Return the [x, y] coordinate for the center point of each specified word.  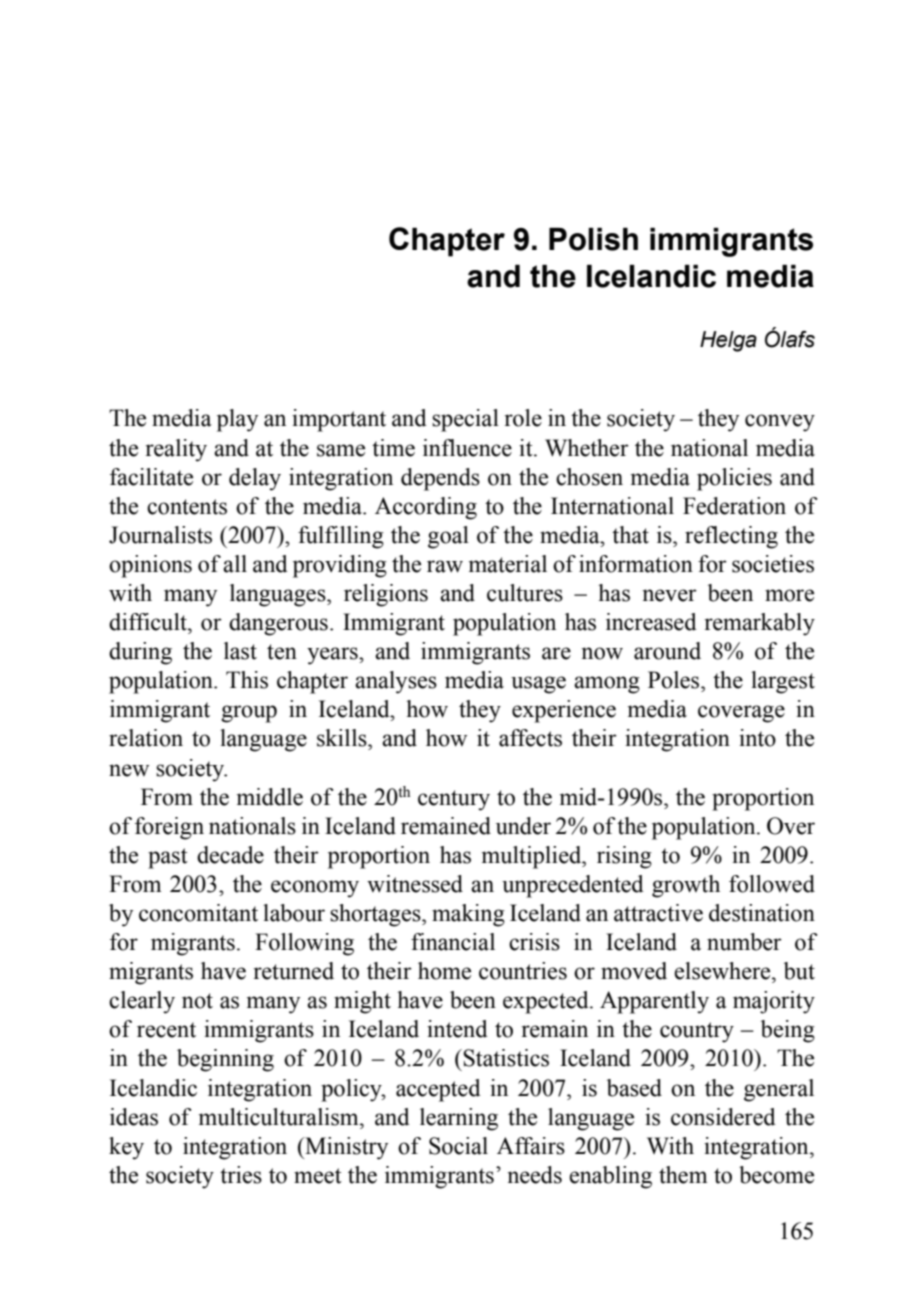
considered [723, 1117]
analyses [396, 682]
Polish [593, 239]
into [757, 738]
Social [458, 1146]
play [237, 420]
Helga [728, 341]
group [249, 714]
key [126, 1148]
